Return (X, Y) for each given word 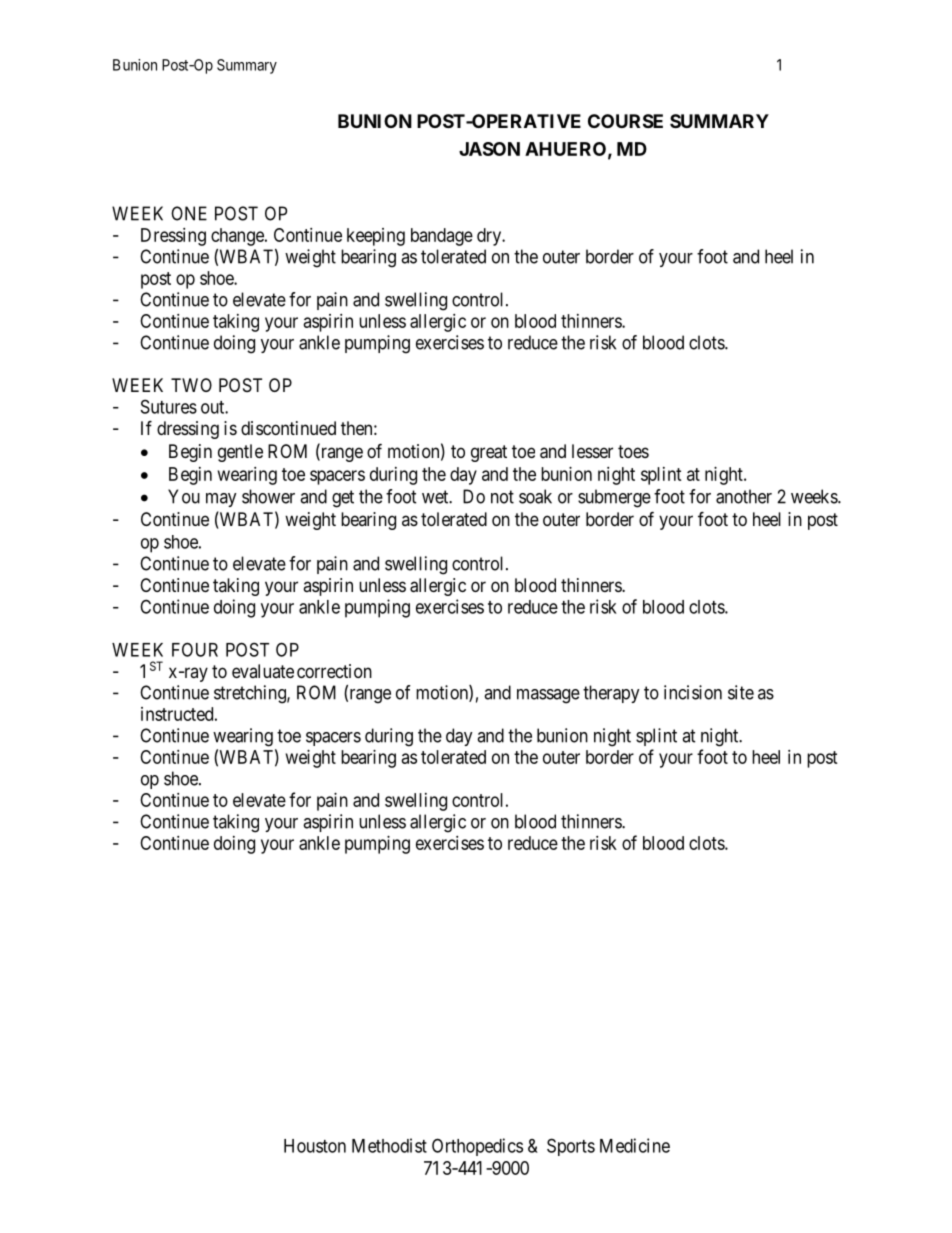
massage (548, 696)
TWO (191, 385)
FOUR (195, 649)
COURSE (625, 121)
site (741, 692)
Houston (315, 1146)
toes (633, 451)
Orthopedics (477, 1147)
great (489, 453)
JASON (489, 149)
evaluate (263, 671)
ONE (189, 213)
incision (693, 692)
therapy (611, 694)
